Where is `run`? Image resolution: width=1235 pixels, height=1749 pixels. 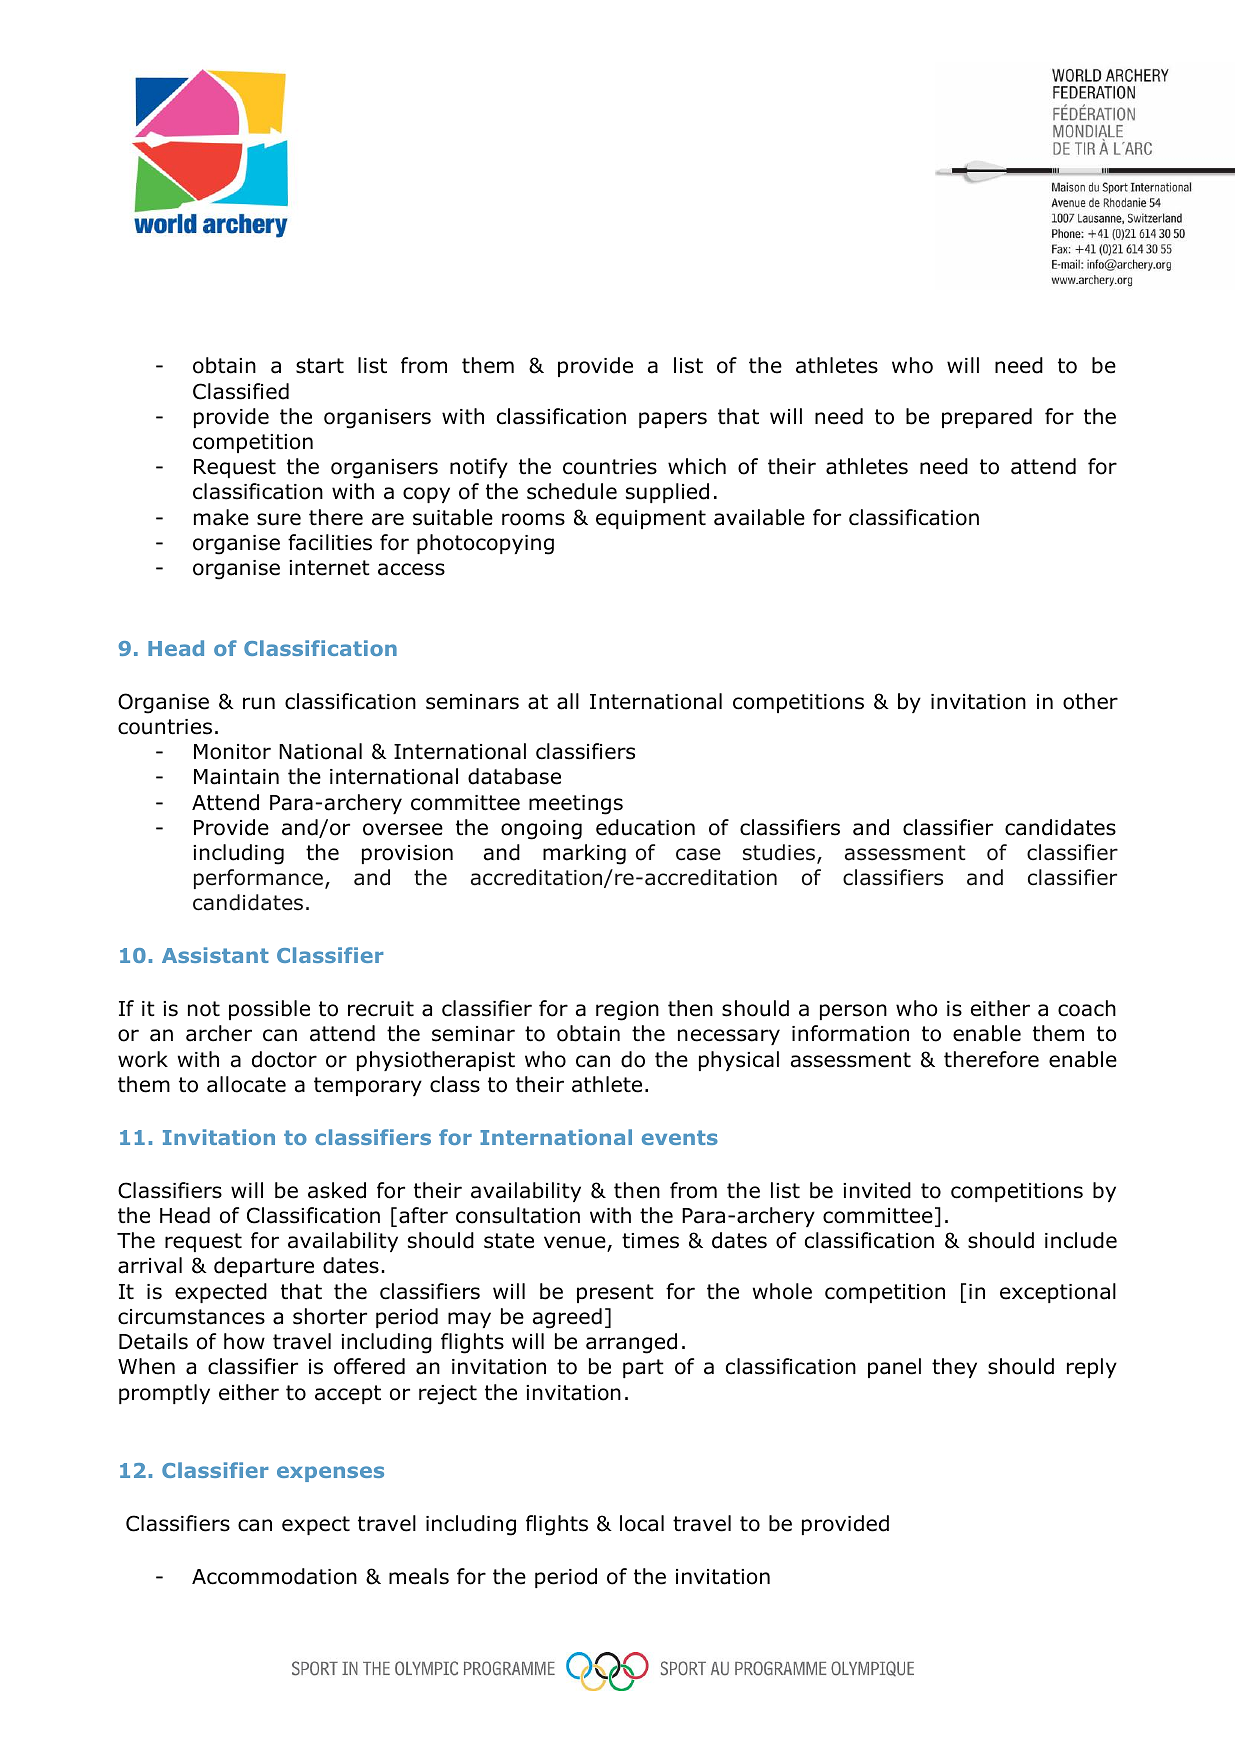
run is located at coordinates (259, 703).
